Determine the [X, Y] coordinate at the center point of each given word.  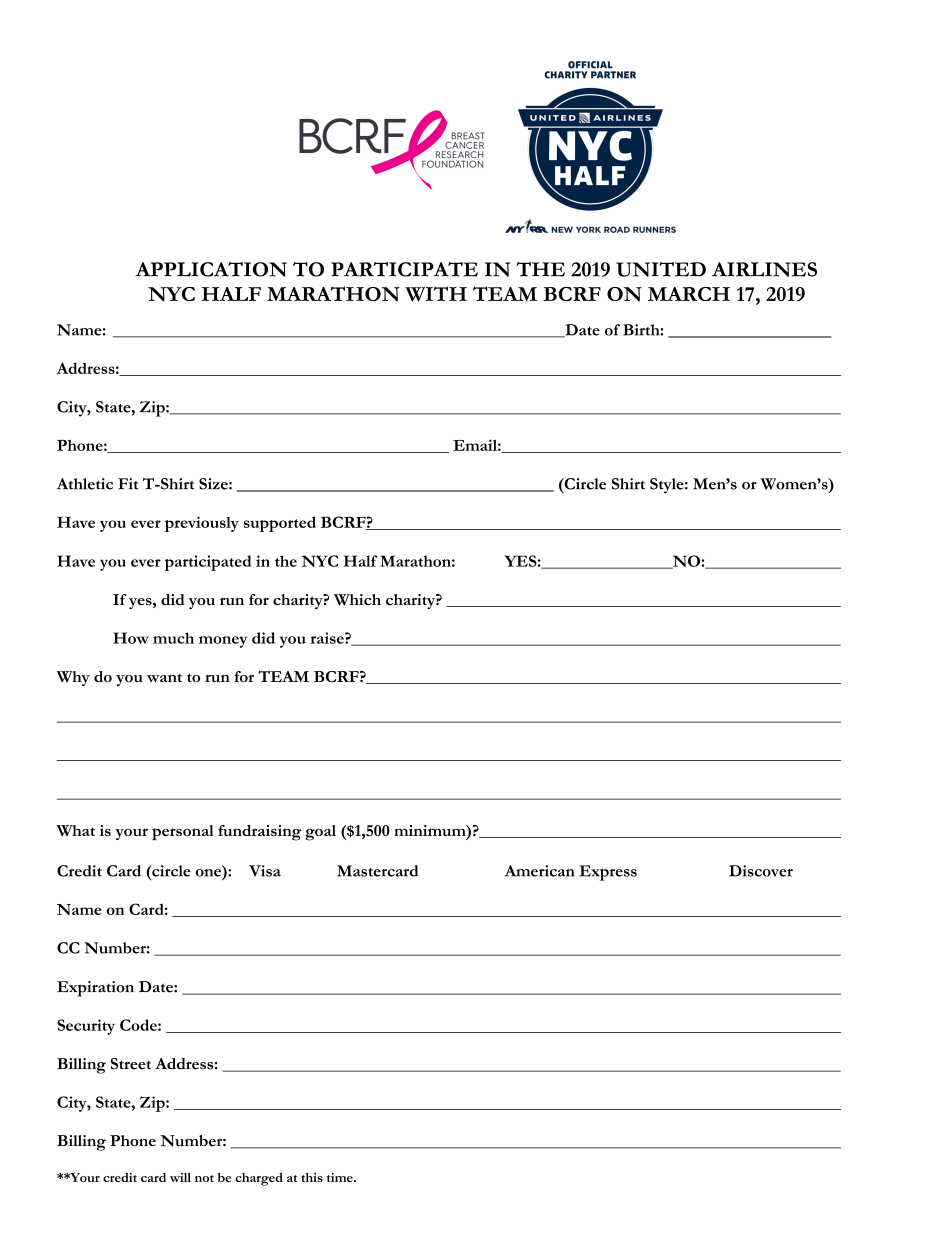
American [540, 871]
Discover [761, 871]
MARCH [689, 294]
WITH [436, 294]
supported [280, 524]
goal [320, 833]
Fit [128, 484]
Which [357, 600]
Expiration [95, 989]
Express [608, 873]
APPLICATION [211, 269]
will [180, 1177]
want [164, 678]
